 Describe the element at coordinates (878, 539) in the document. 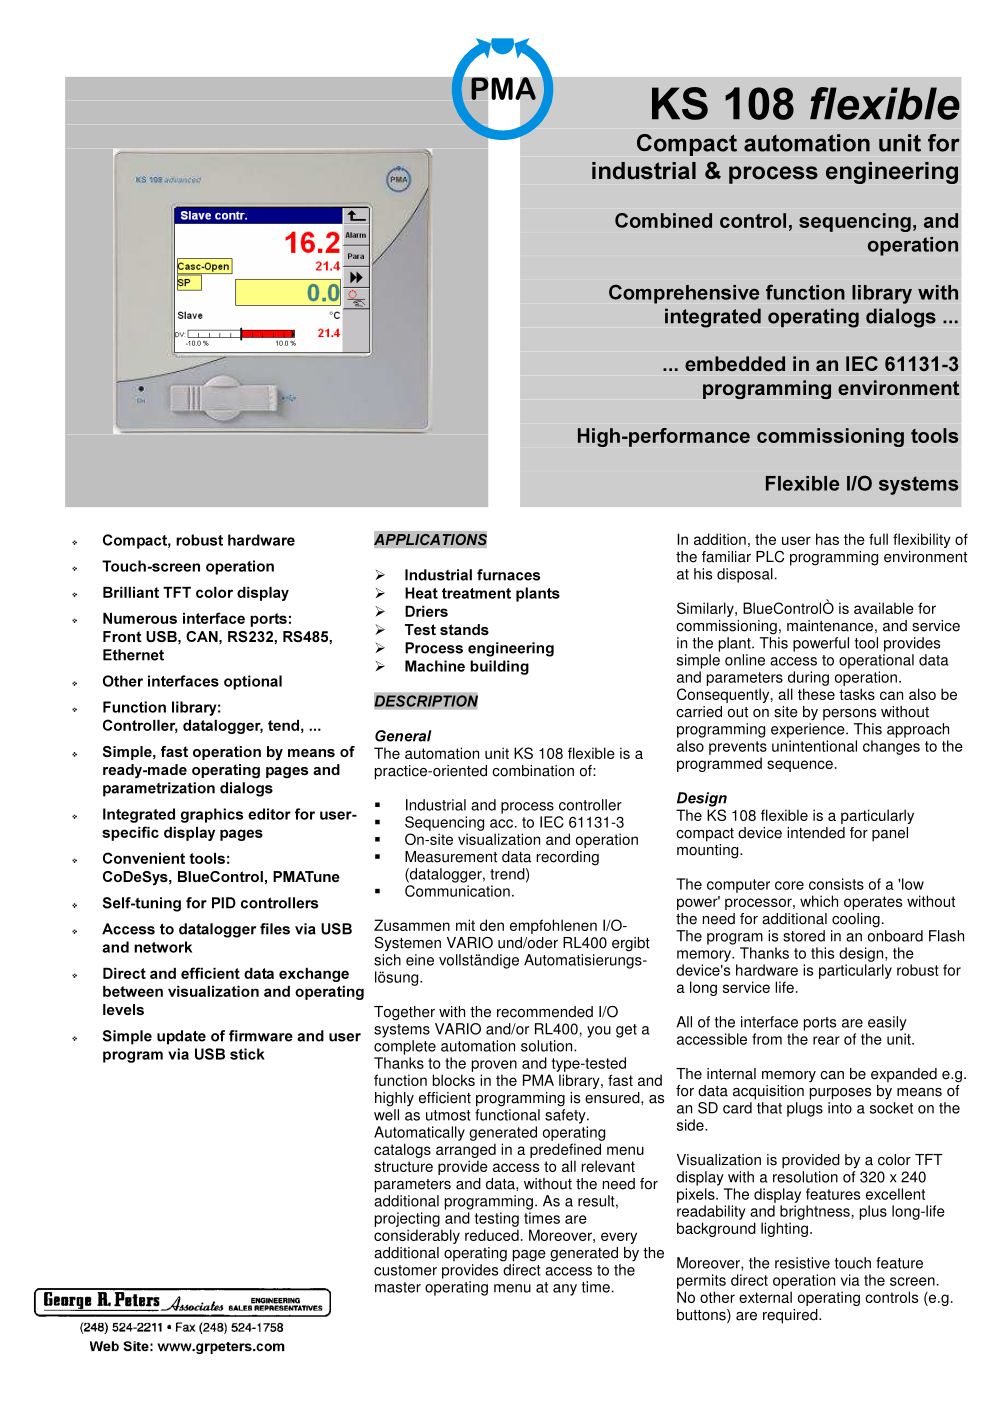

I see `full` at that location.
